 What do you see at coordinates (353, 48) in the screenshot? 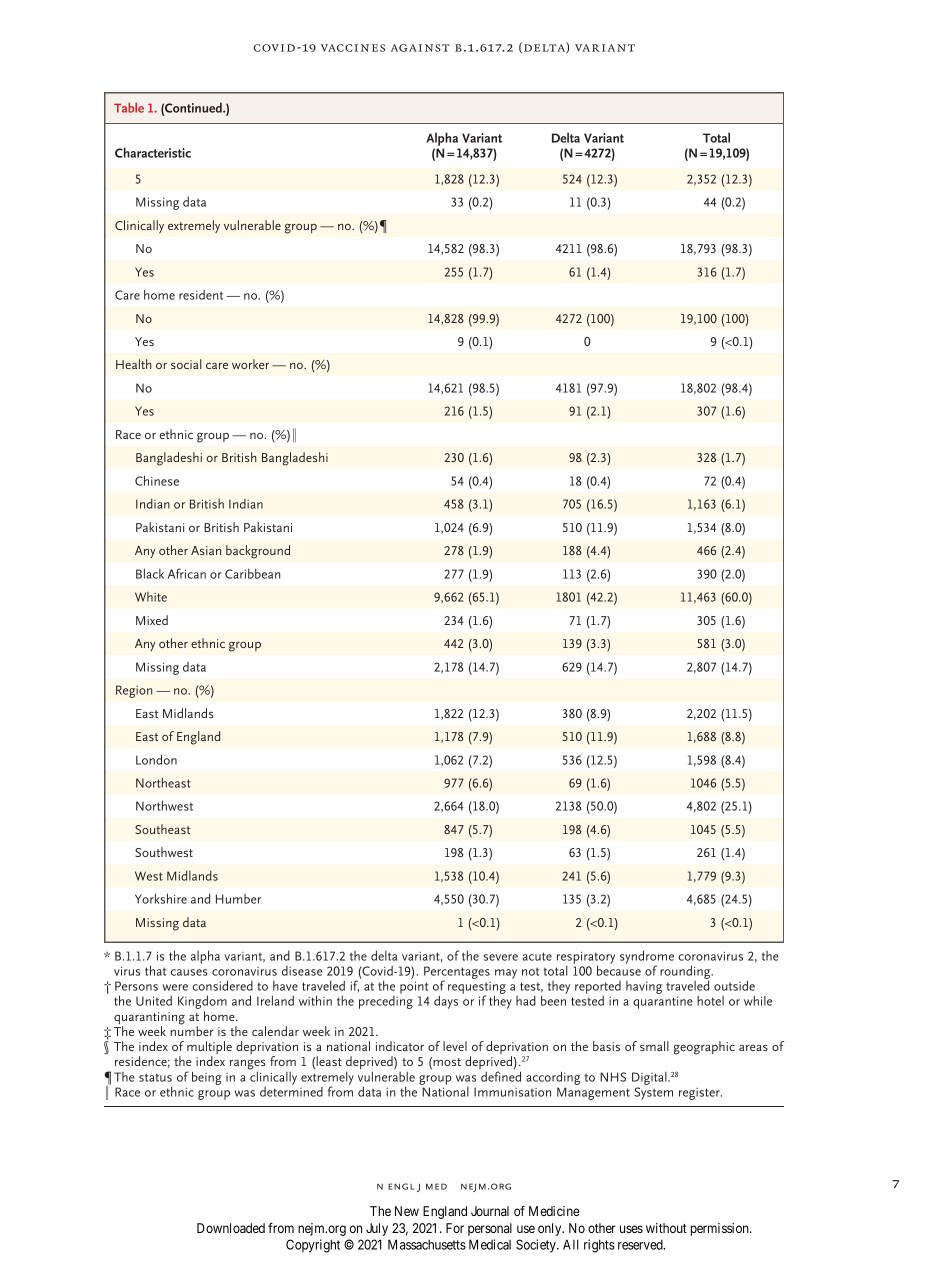
I see `Vaccines` at bounding box center [353, 48].
